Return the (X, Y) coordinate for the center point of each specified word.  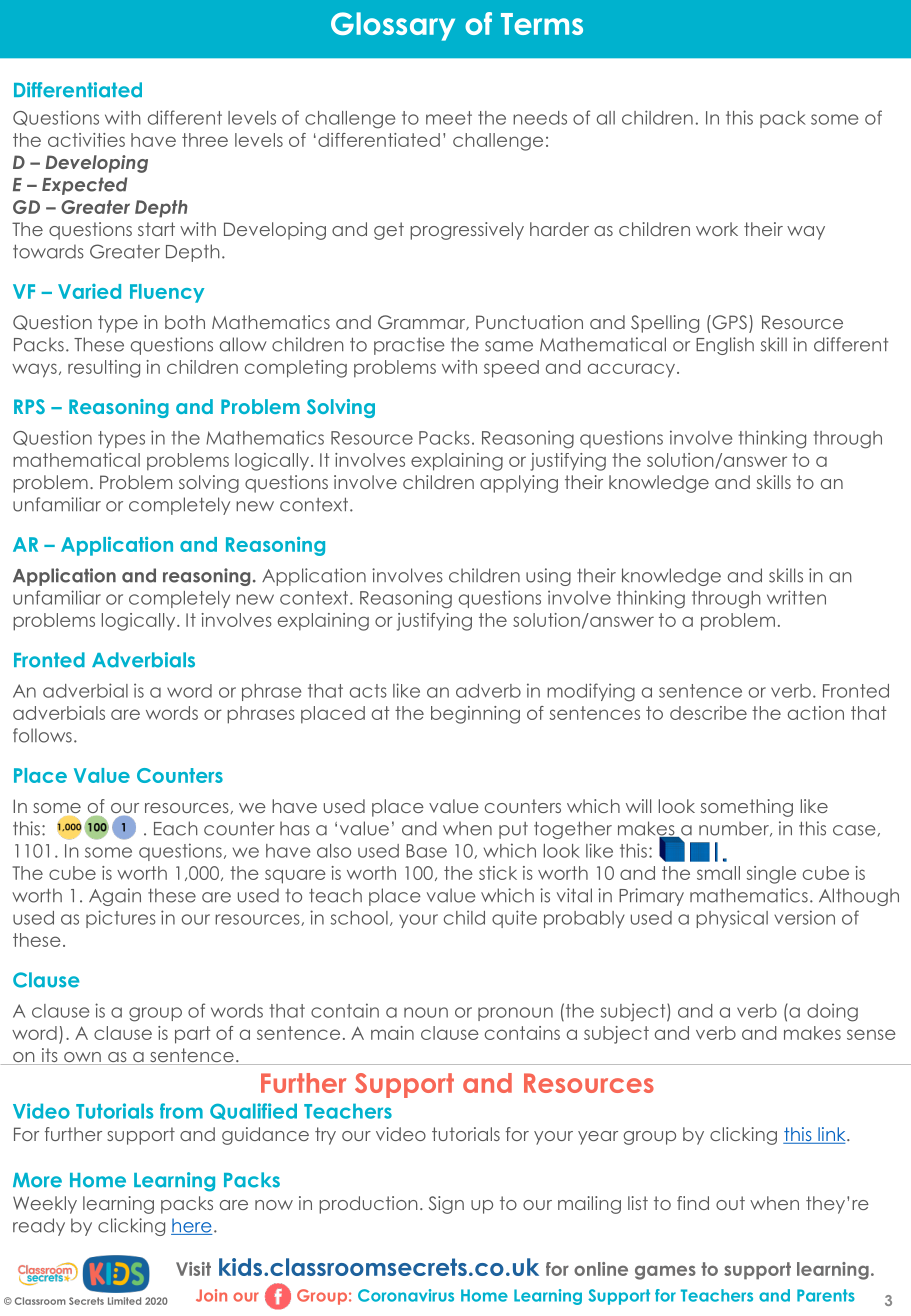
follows (42, 735)
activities (86, 140)
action (816, 713)
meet (449, 118)
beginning (475, 715)
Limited (124, 1301)
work (717, 229)
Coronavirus (406, 1295)
